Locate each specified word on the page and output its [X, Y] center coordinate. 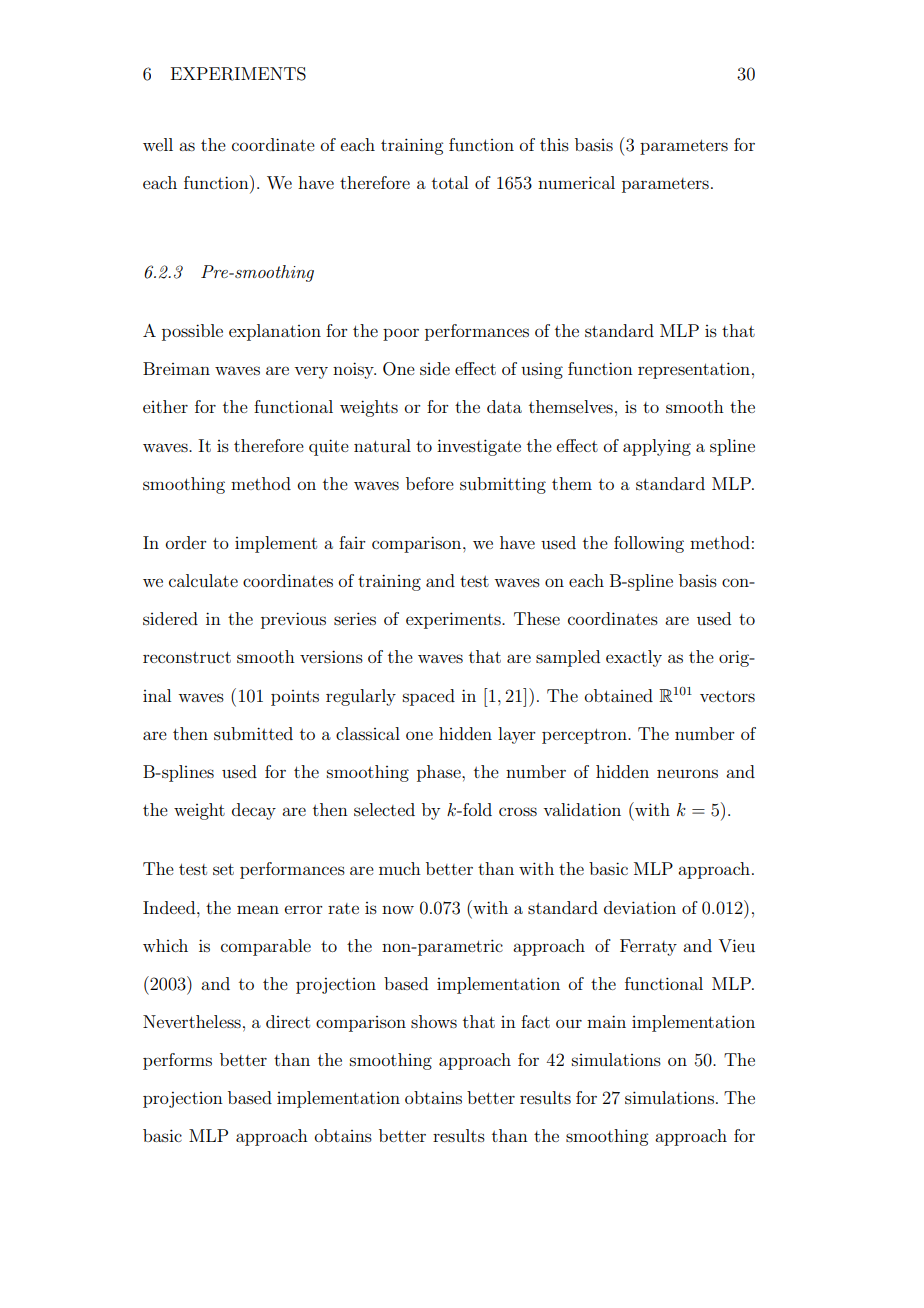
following [649, 544]
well [158, 144]
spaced [429, 697]
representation [694, 370]
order [186, 542]
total [450, 182]
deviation [640, 907]
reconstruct [187, 657]
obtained [619, 695]
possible [192, 332]
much [400, 868]
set [223, 869]
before [430, 483]
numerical [576, 182]
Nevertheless [192, 1021]
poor [401, 334]
